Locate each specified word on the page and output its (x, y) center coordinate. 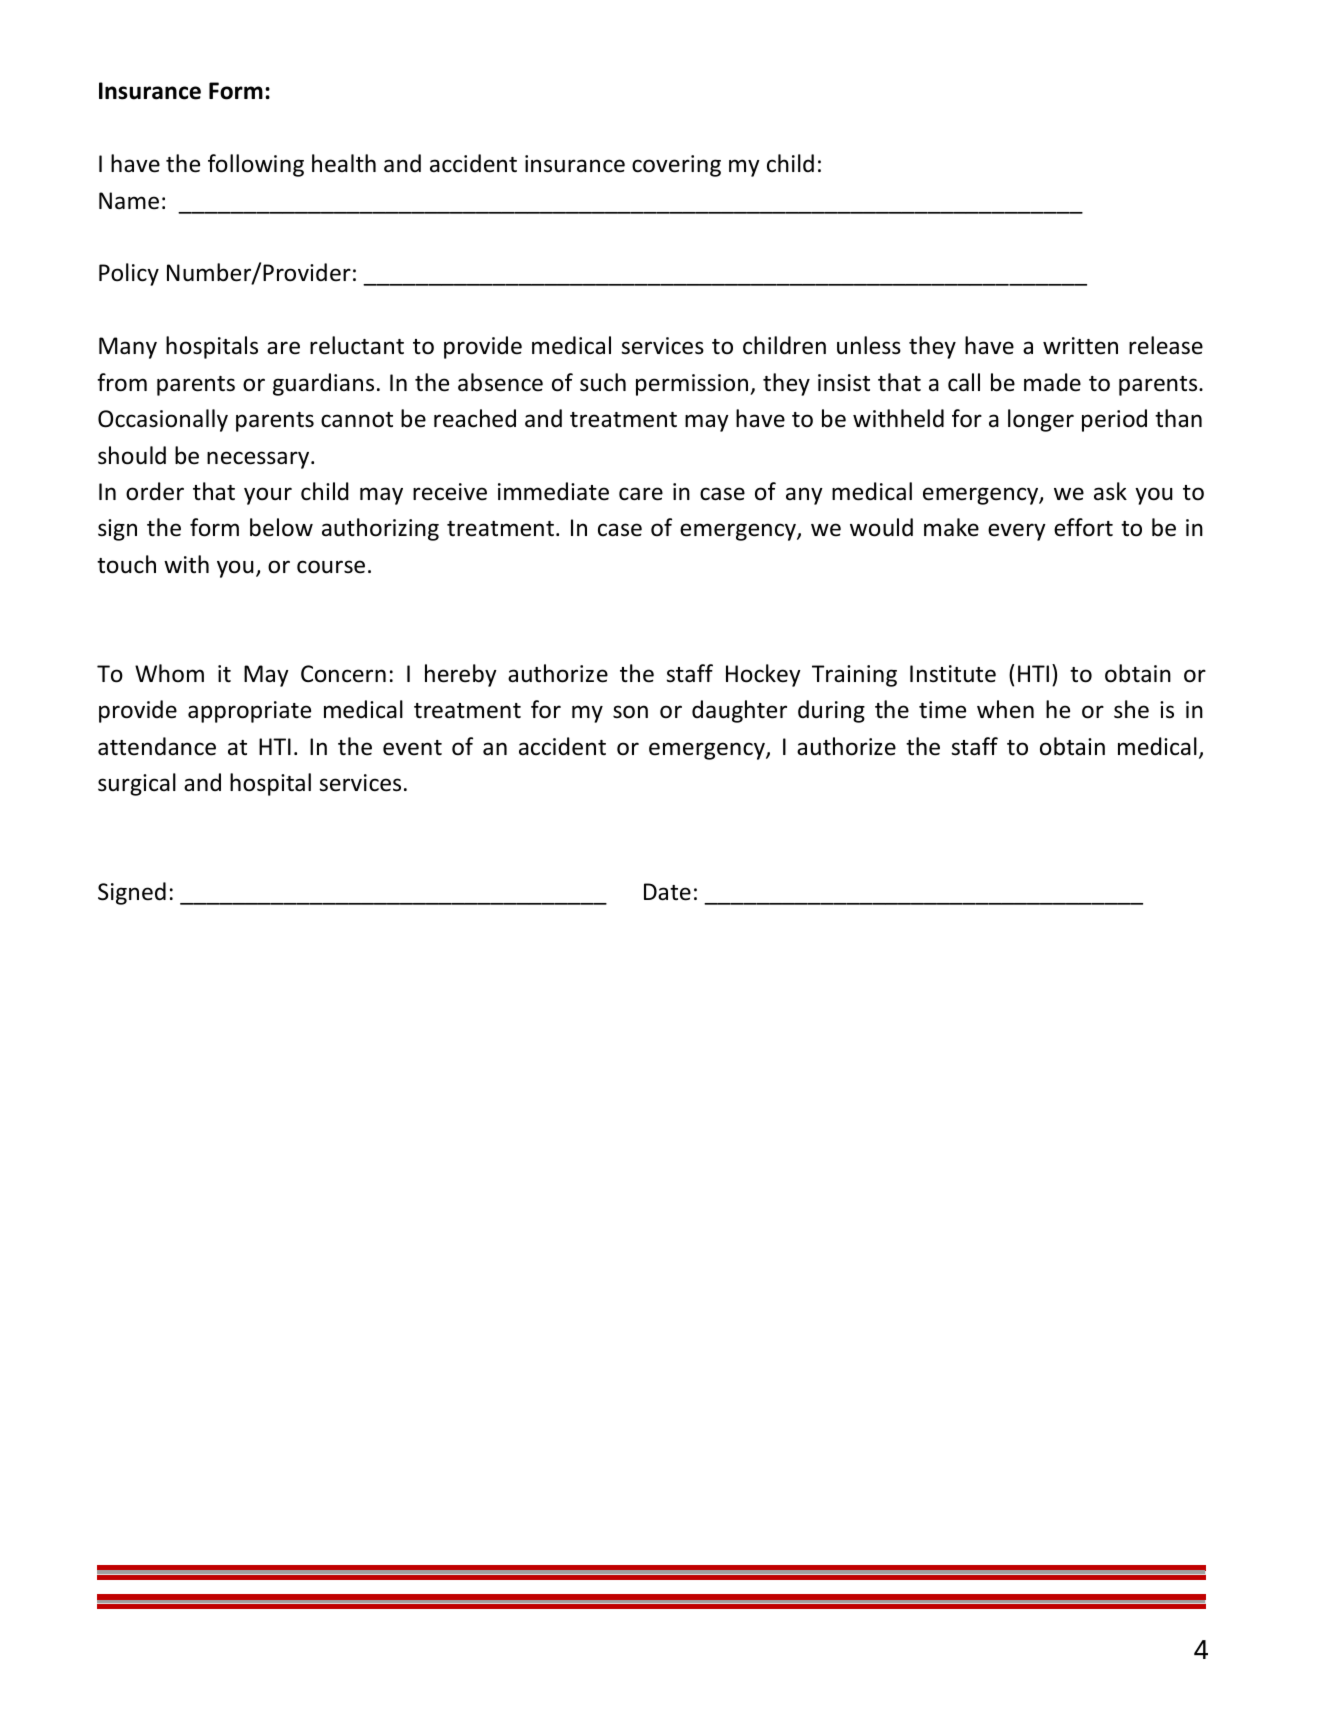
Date (667, 892)
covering (676, 166)
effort (1083, 527)
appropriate (249, 712)
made (1052, 382)
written (1080, 346)
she (1131, 709)
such (603, 382)
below (281, 527)
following (256, 165)
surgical (137, 784)
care (641, 494)
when (1005, 709)
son (630, 712)
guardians (323, 384)
